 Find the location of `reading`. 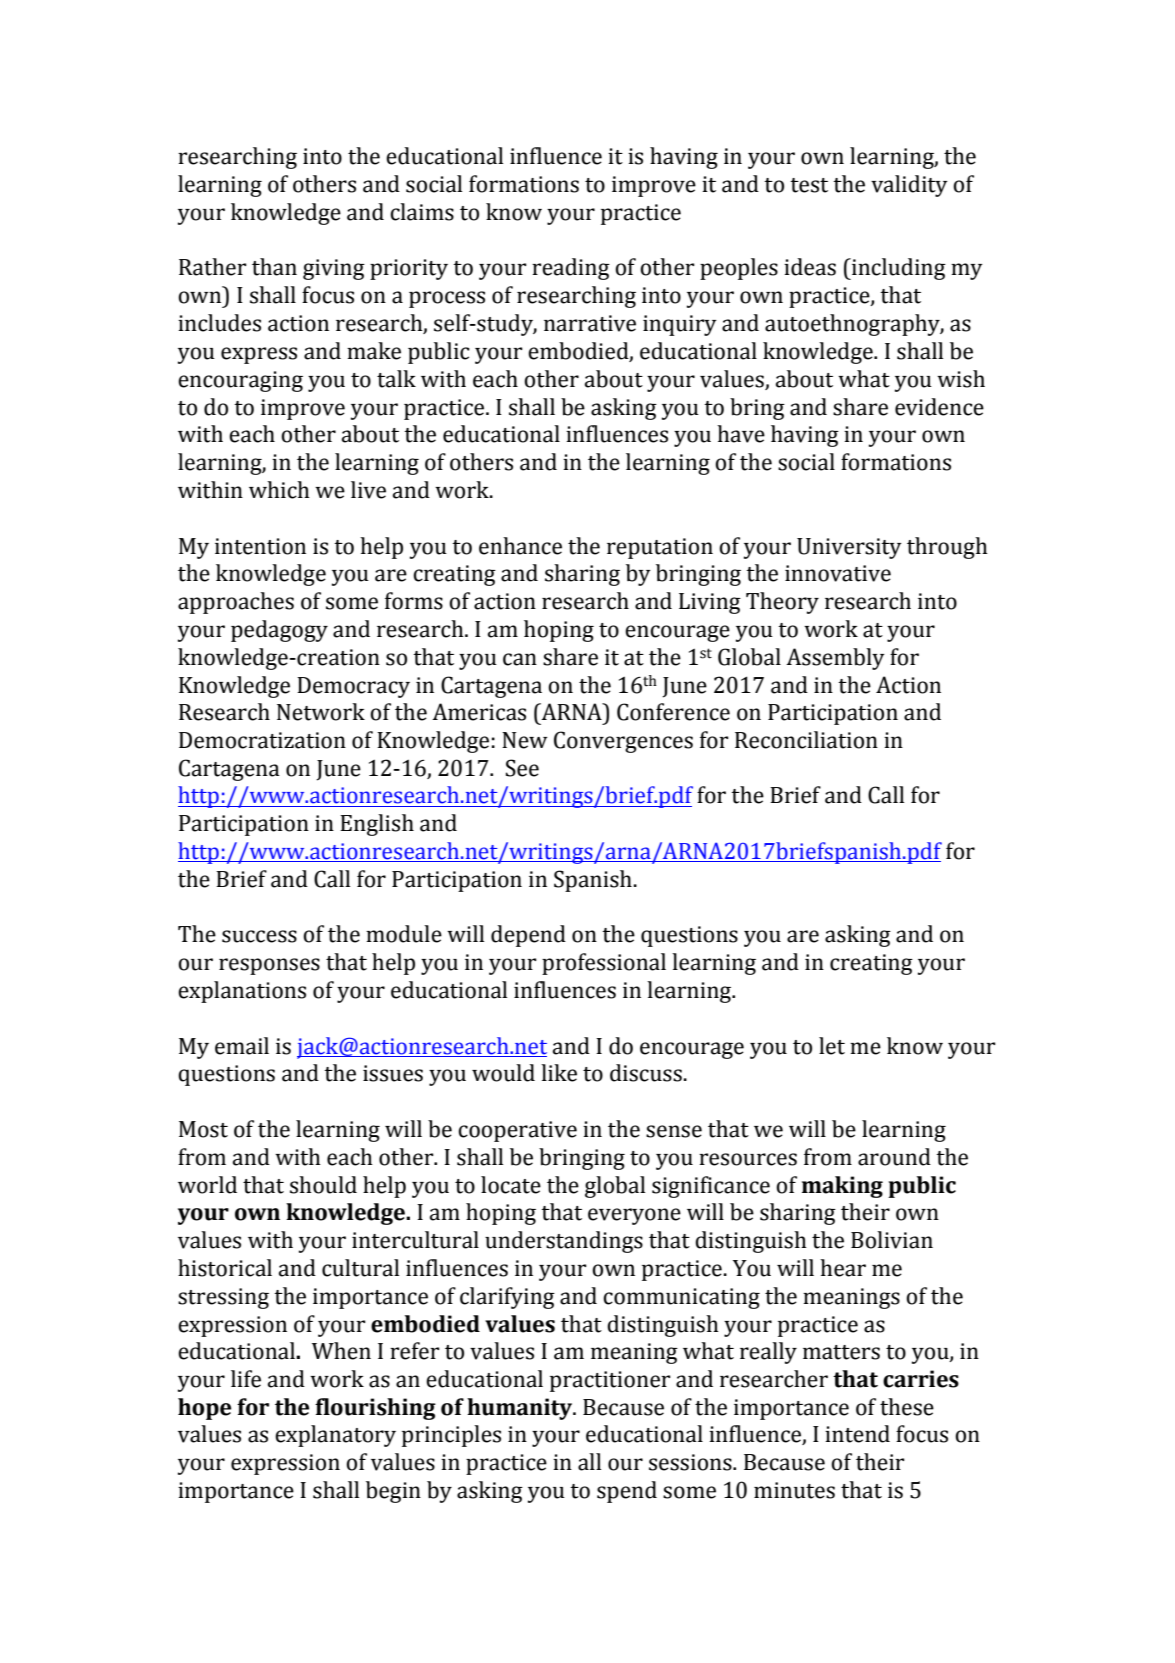

reading is located at coordinates (571, 269).
